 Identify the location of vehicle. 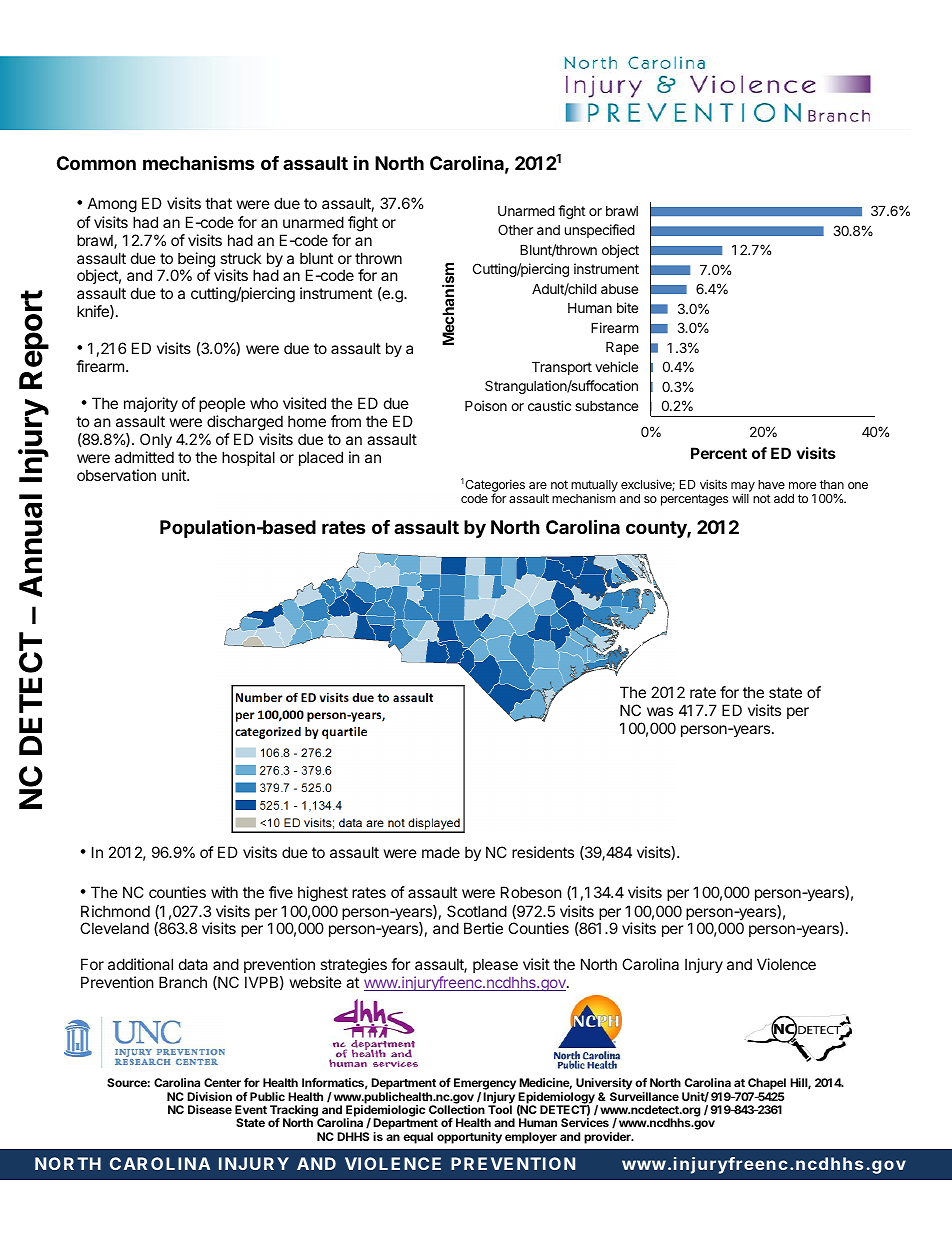
(616, 366).
